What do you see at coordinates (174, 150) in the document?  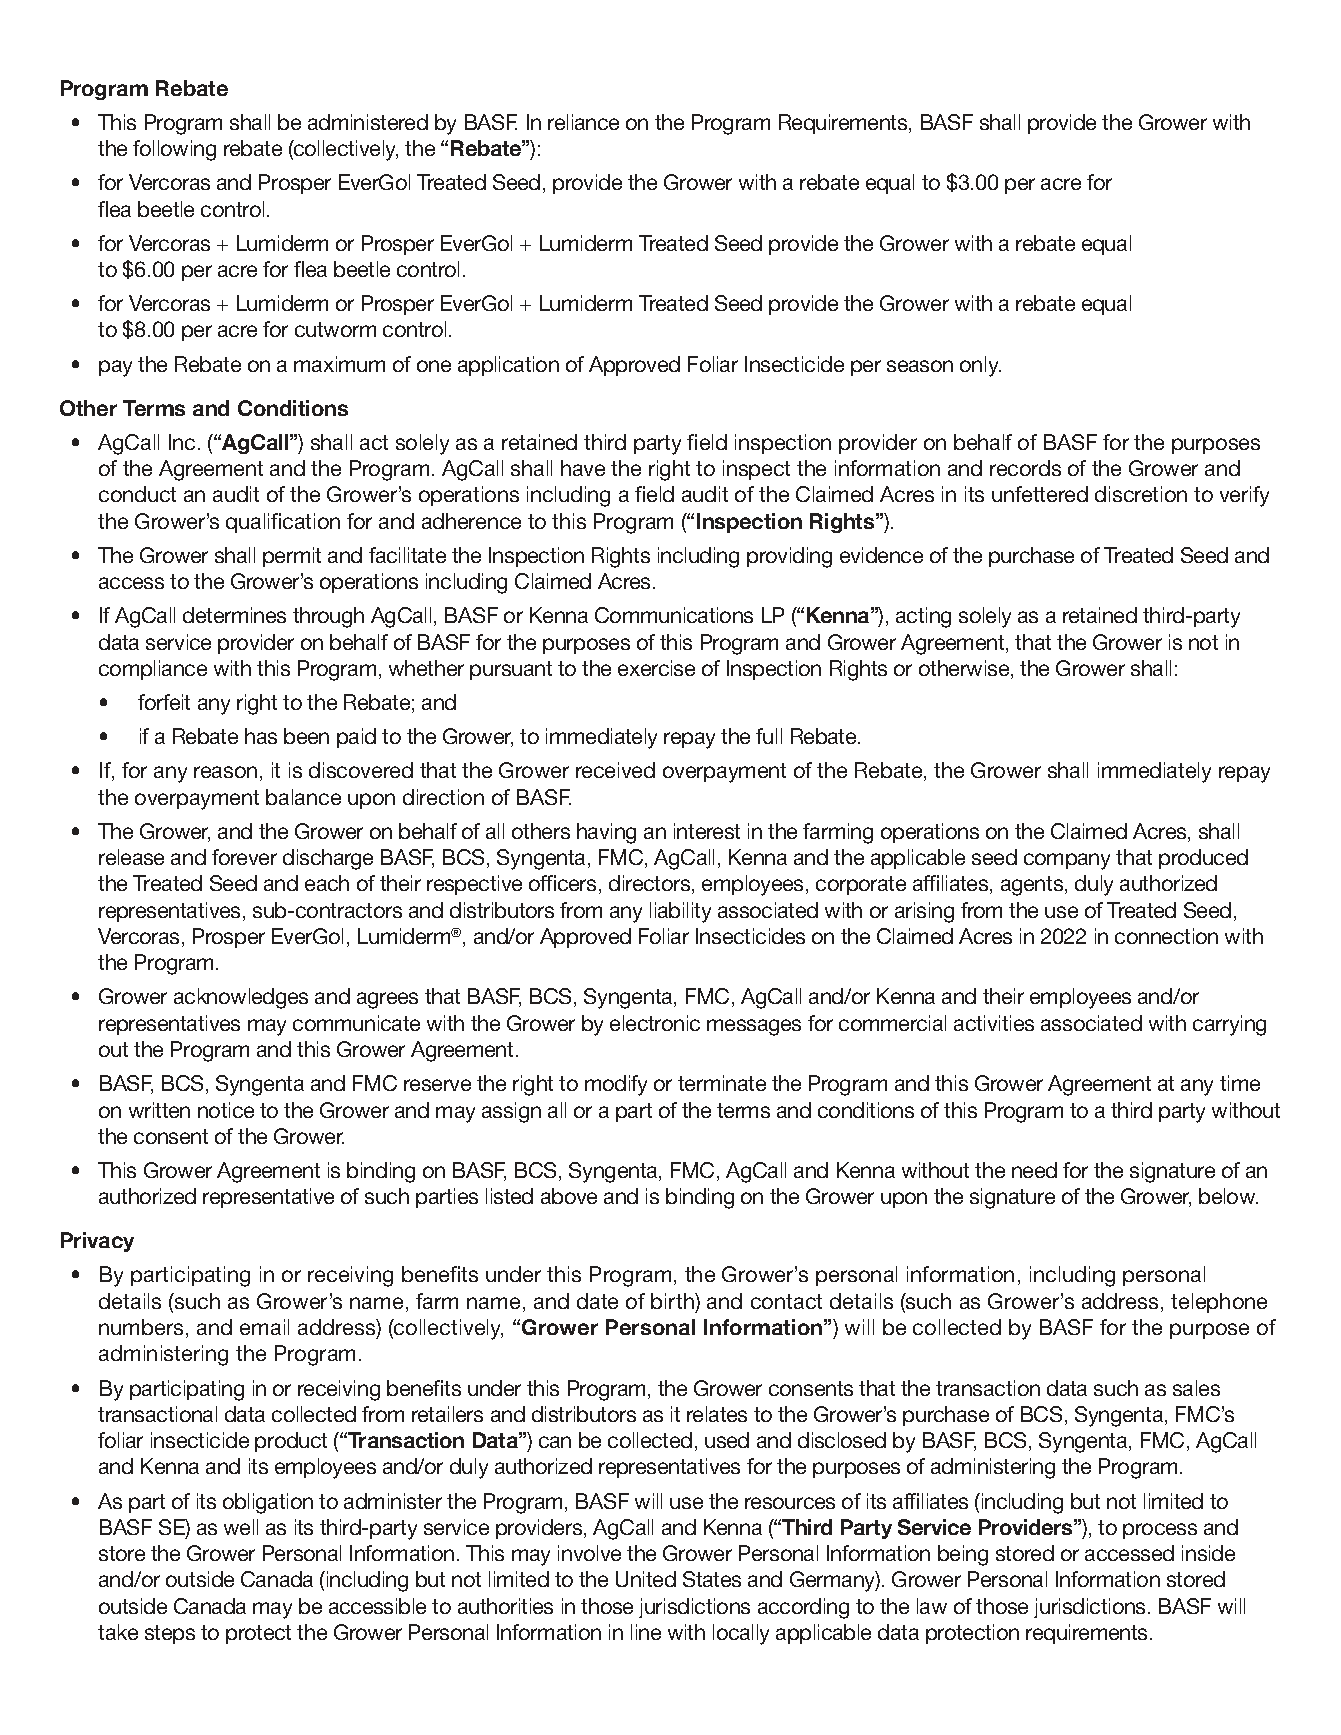 I see `following` at bounding box center [174, 150].
